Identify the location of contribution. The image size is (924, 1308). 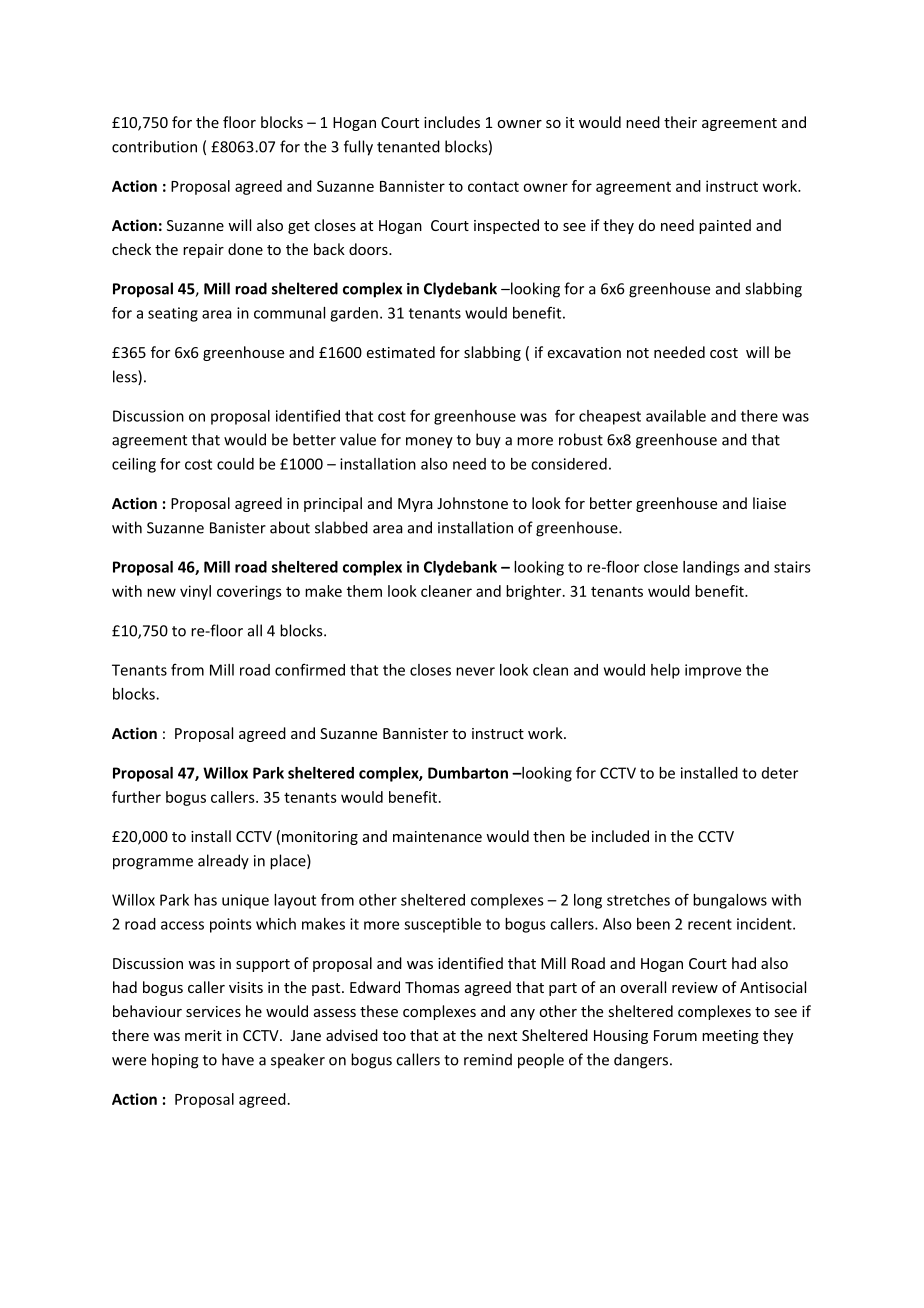
(154, 146).
